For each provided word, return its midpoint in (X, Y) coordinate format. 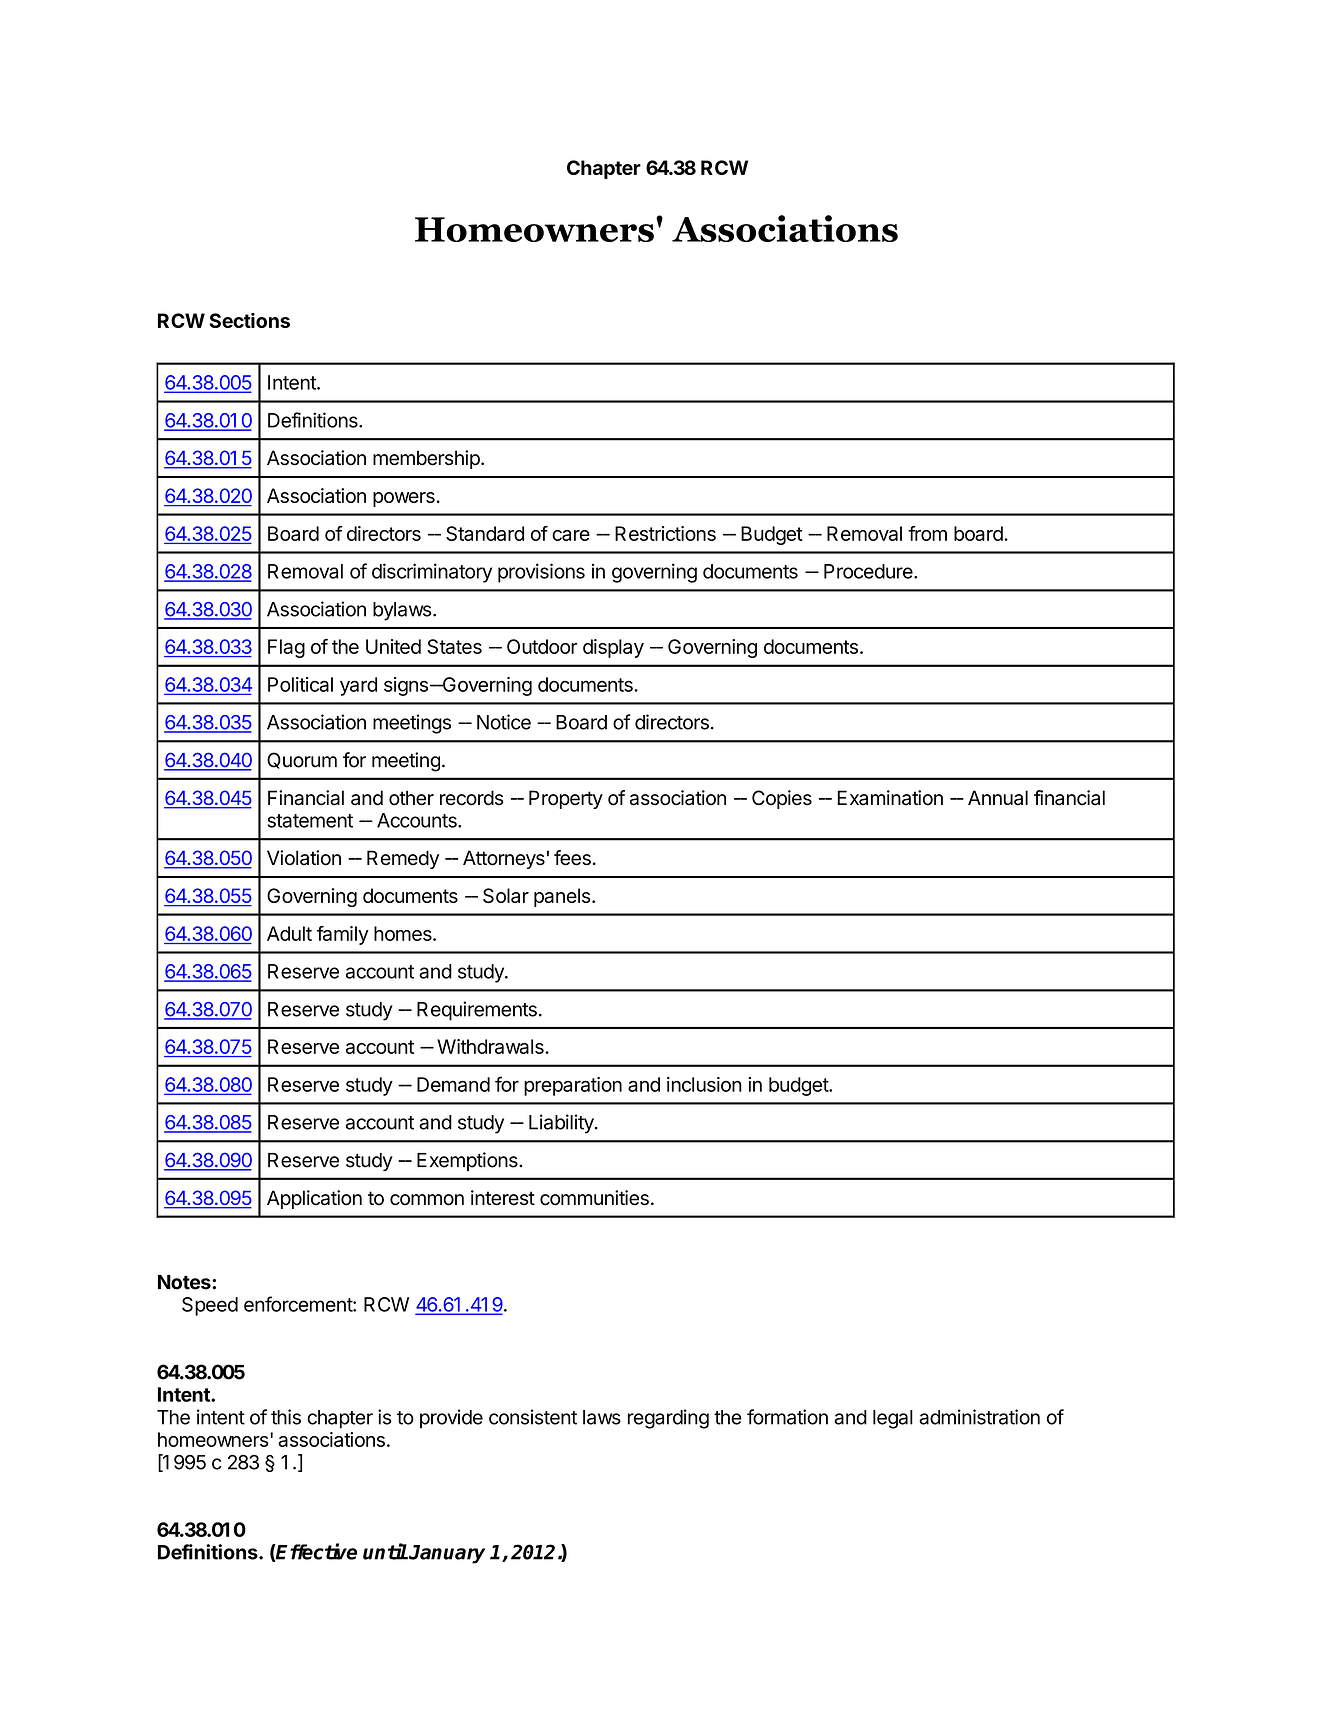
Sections (249, 320)
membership (426, 459)
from (927, 533)
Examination (890, 798)
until (385, 1551)
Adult (289, 933)
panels (562, 897)
